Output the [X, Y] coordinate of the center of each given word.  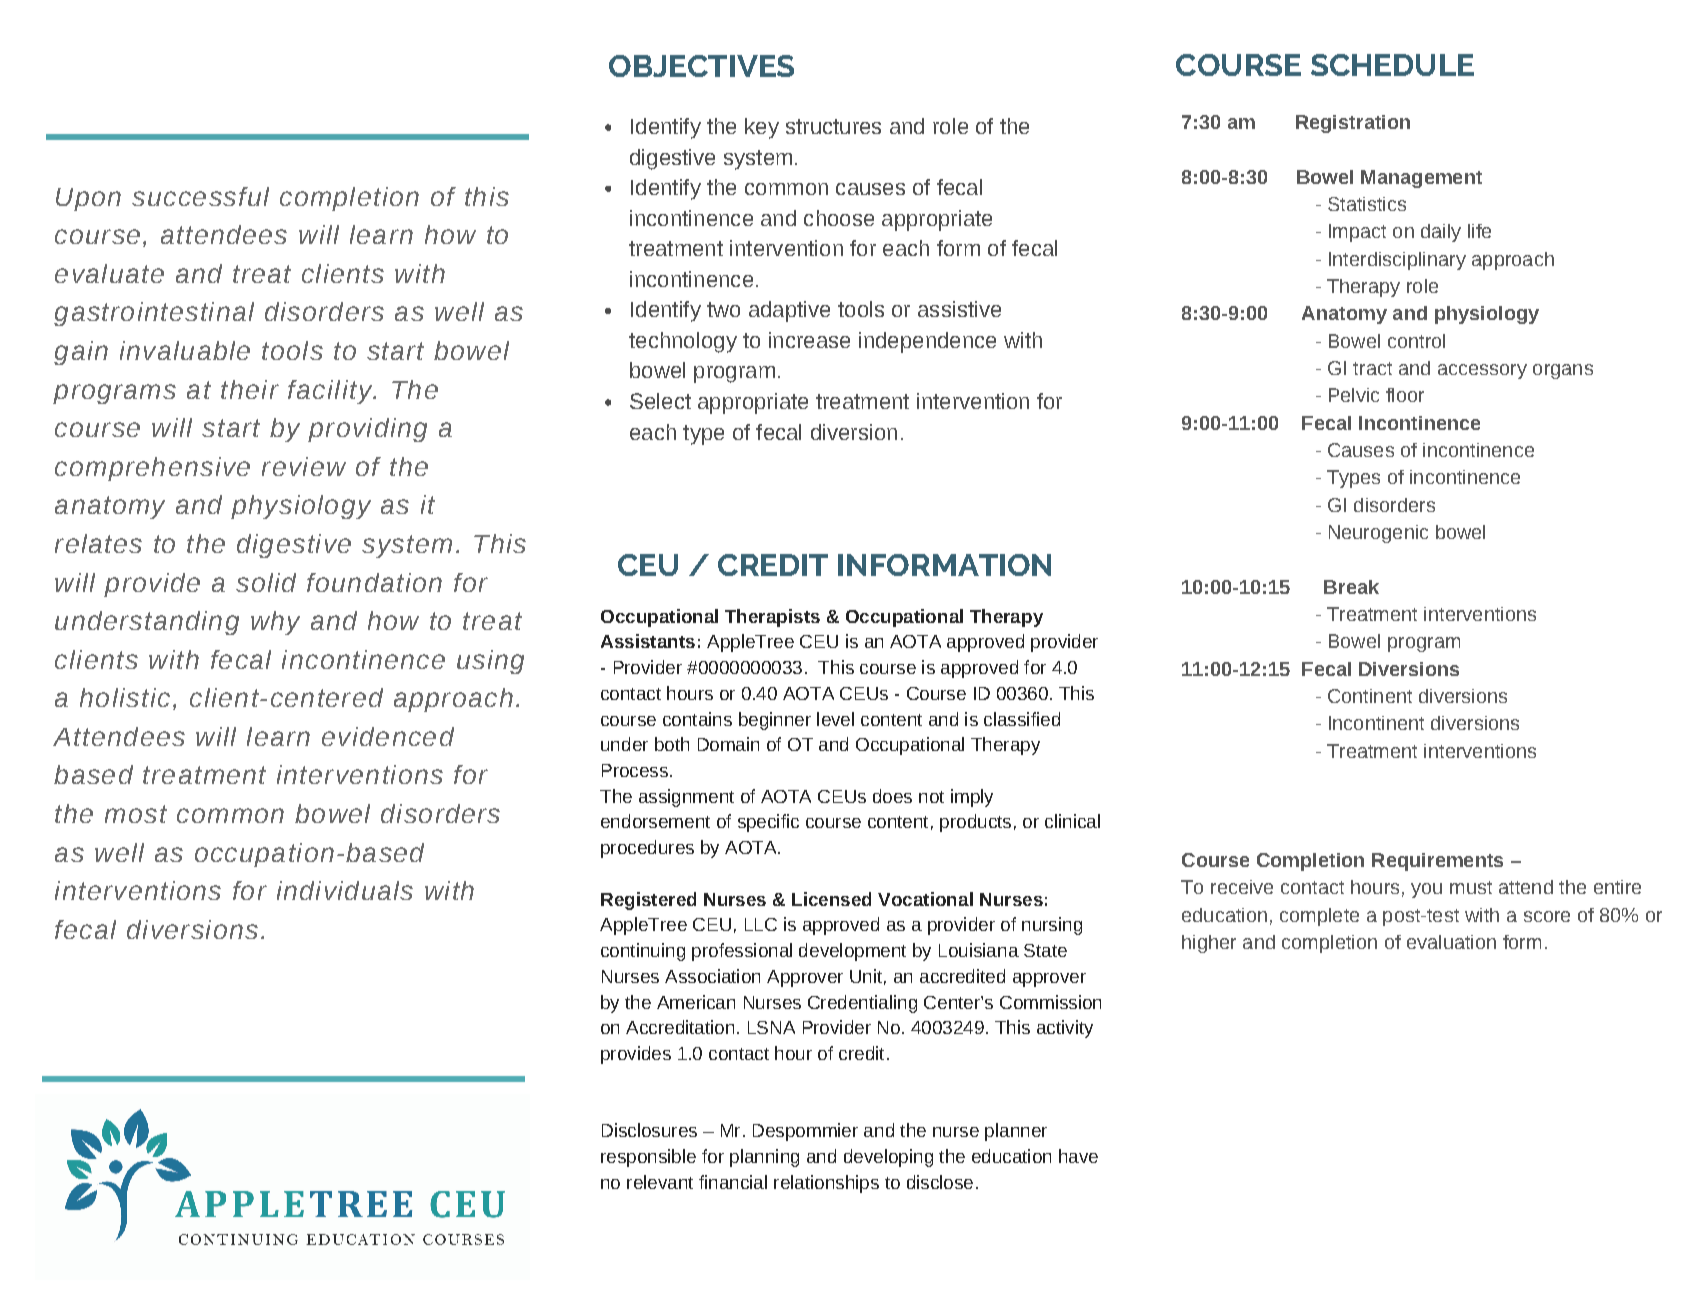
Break [1351, 587]
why [275, 623]
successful [200, 196]
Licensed [831, 899]
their [250, 389]
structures [833, 126]
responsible [648, 1158]
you [1426, 890]
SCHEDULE [1392, 65]
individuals [345, 890]
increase [809, 340]
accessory [1482, 371]
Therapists [772, 618]
